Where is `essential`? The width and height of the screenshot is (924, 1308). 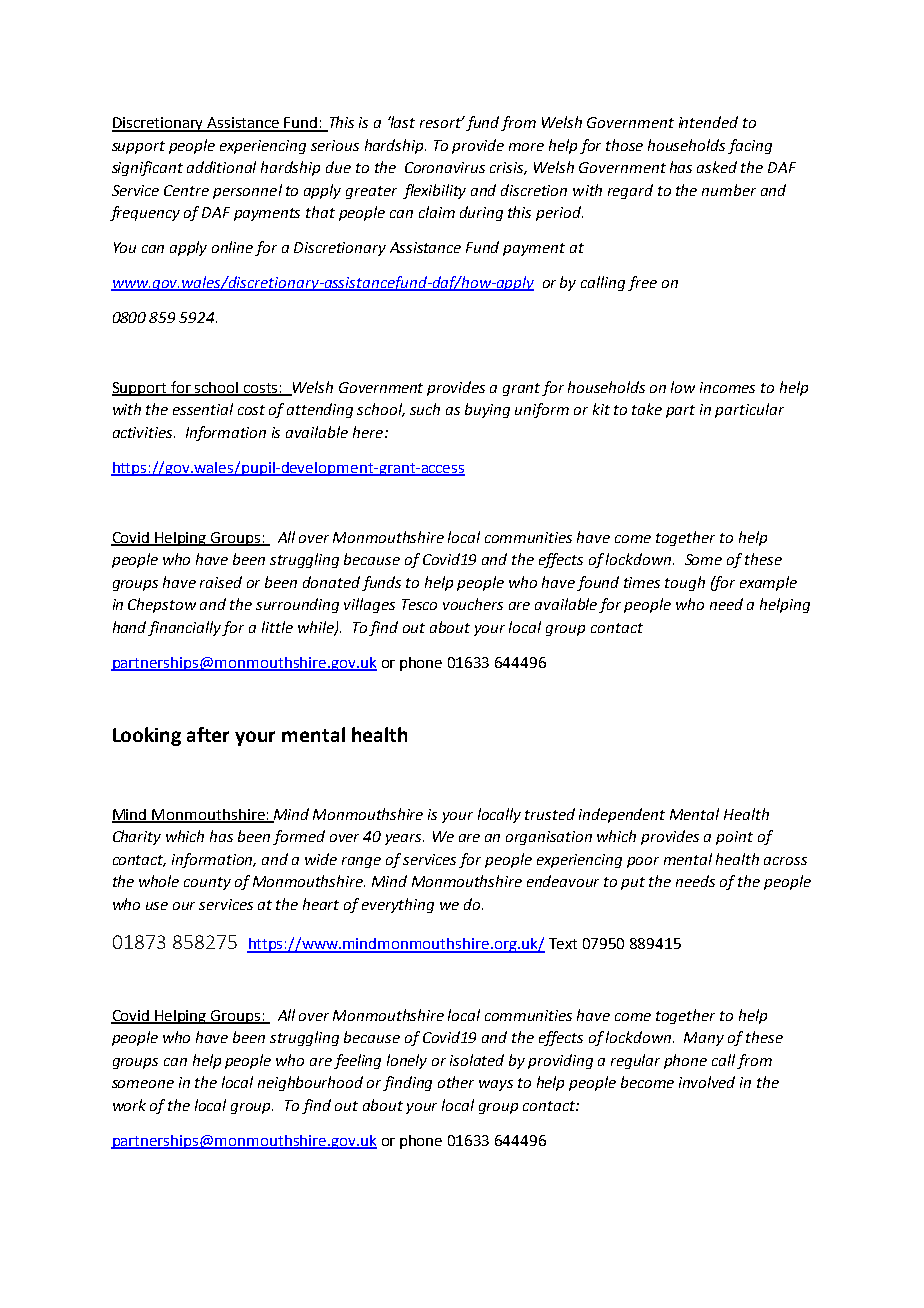
essential is located at coordinates (203, 409).
